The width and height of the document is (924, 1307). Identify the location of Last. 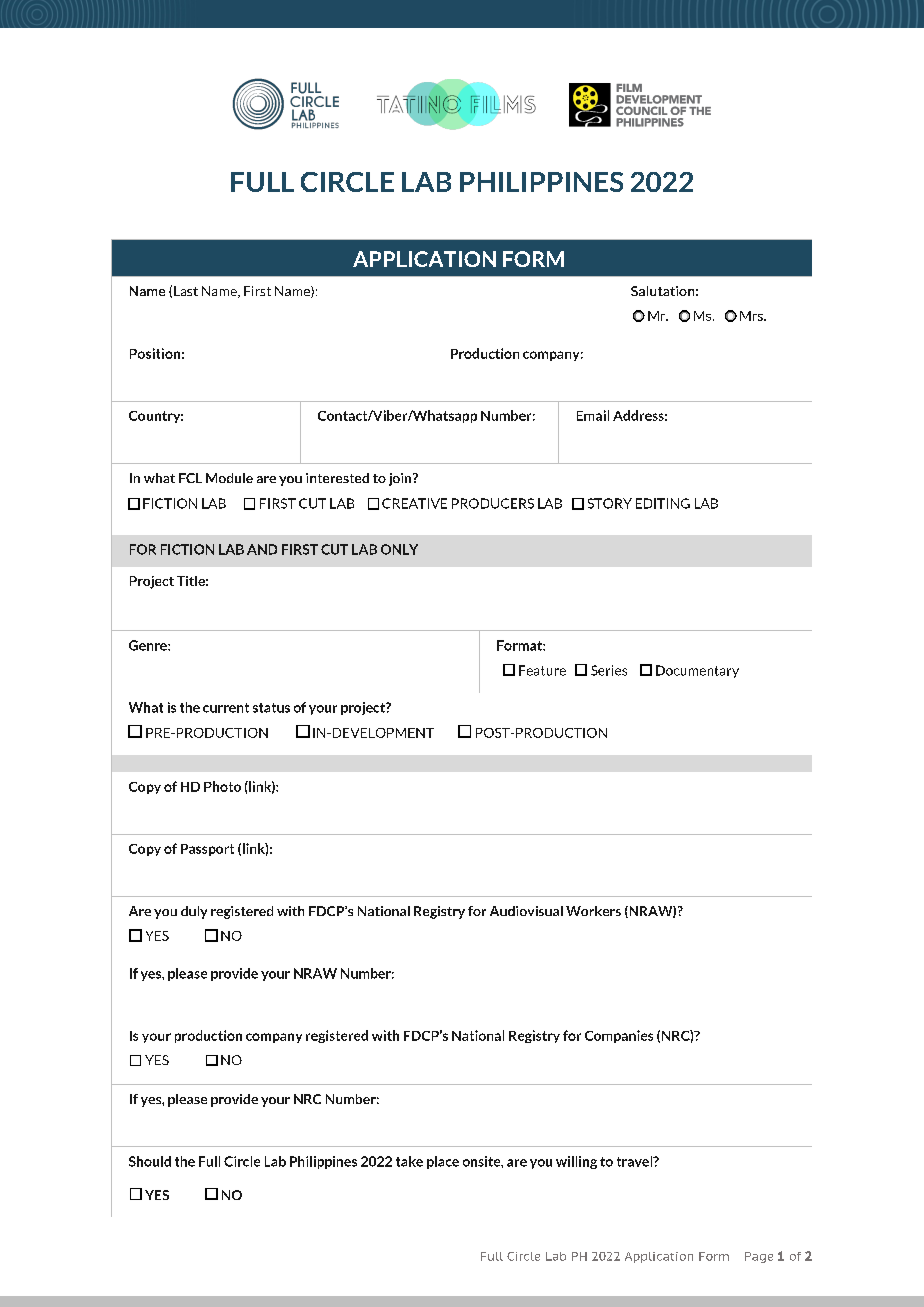
(186, 291).
